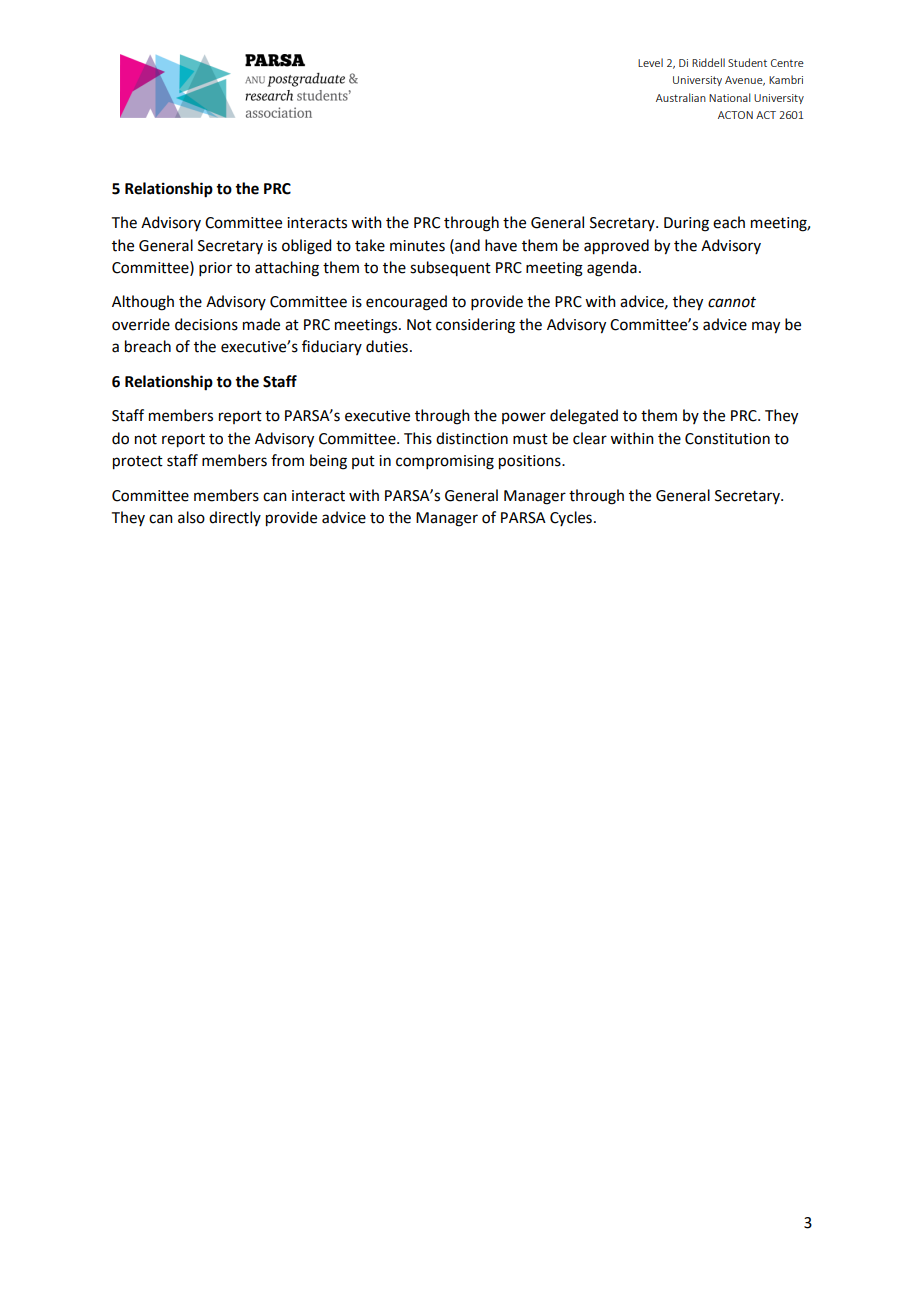 The image size is (924, 1308). What do you see at coordinates (206, 324) in the screenshot?
I see `decisions` at bounding box center [206, 324].
